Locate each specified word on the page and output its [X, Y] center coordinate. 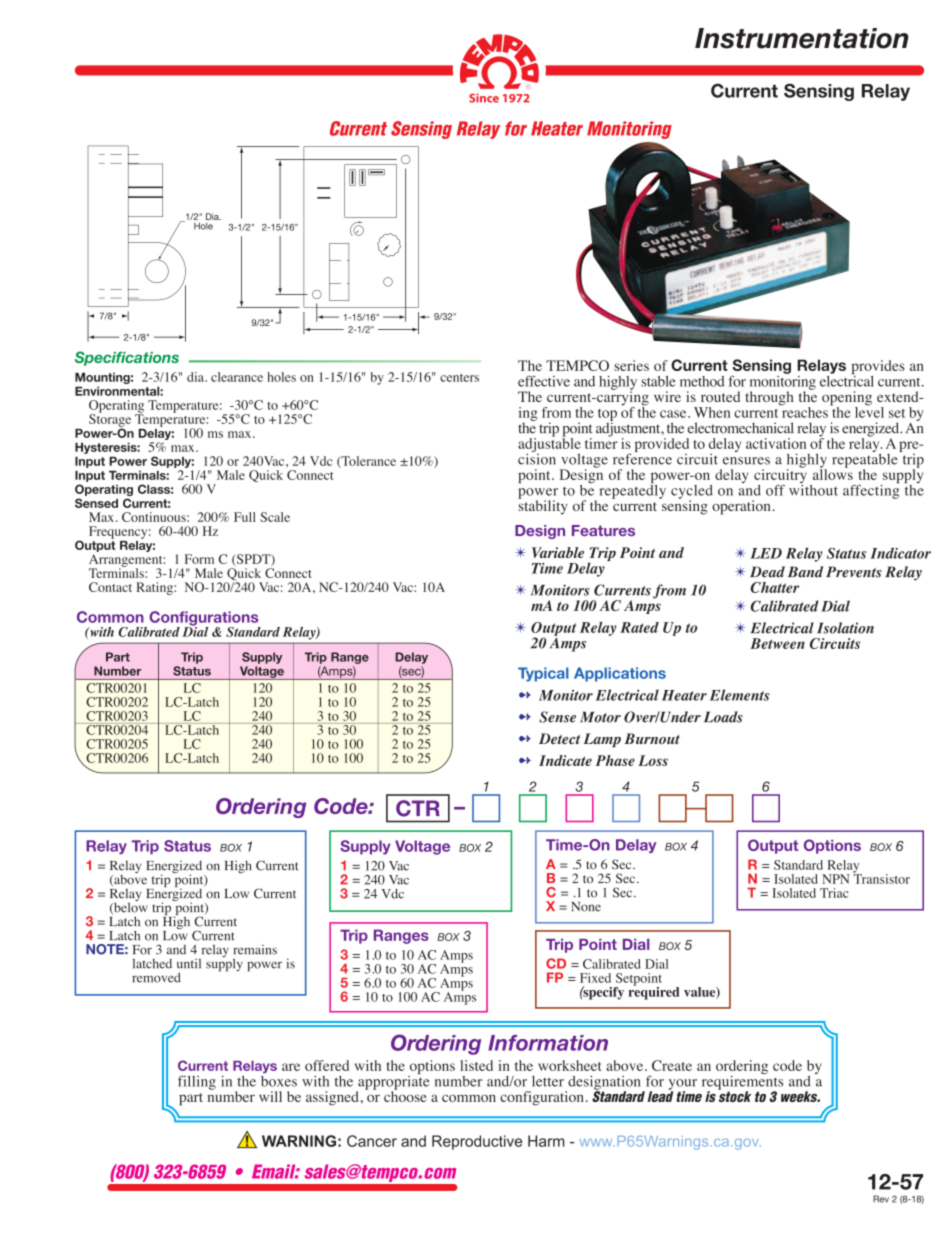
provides [878, 368]
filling [197, 1082]
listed [476, 1065]
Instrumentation [802, 38]
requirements [742, 1082]
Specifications [127, 358]
